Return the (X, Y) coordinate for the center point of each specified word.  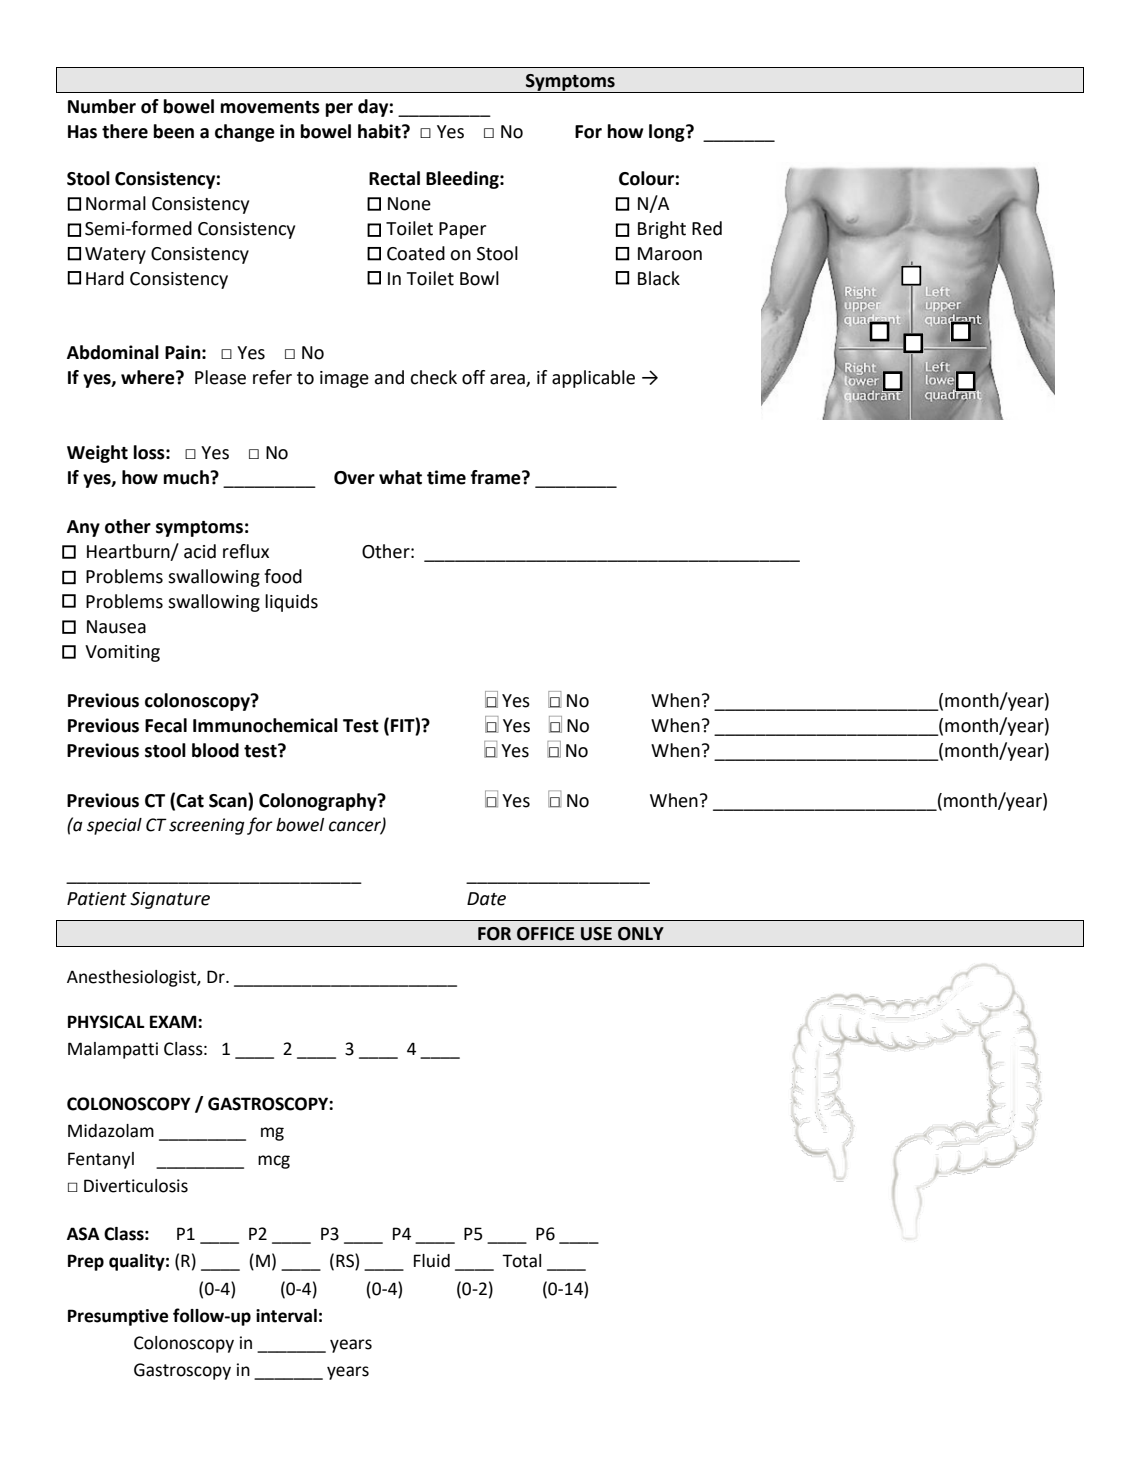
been (173, 131)
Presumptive (118, 1317)
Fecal (166, 725)
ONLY (641, 934)
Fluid (432, 1261)
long (668, 133)
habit (380, 131)
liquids (291, 603)
